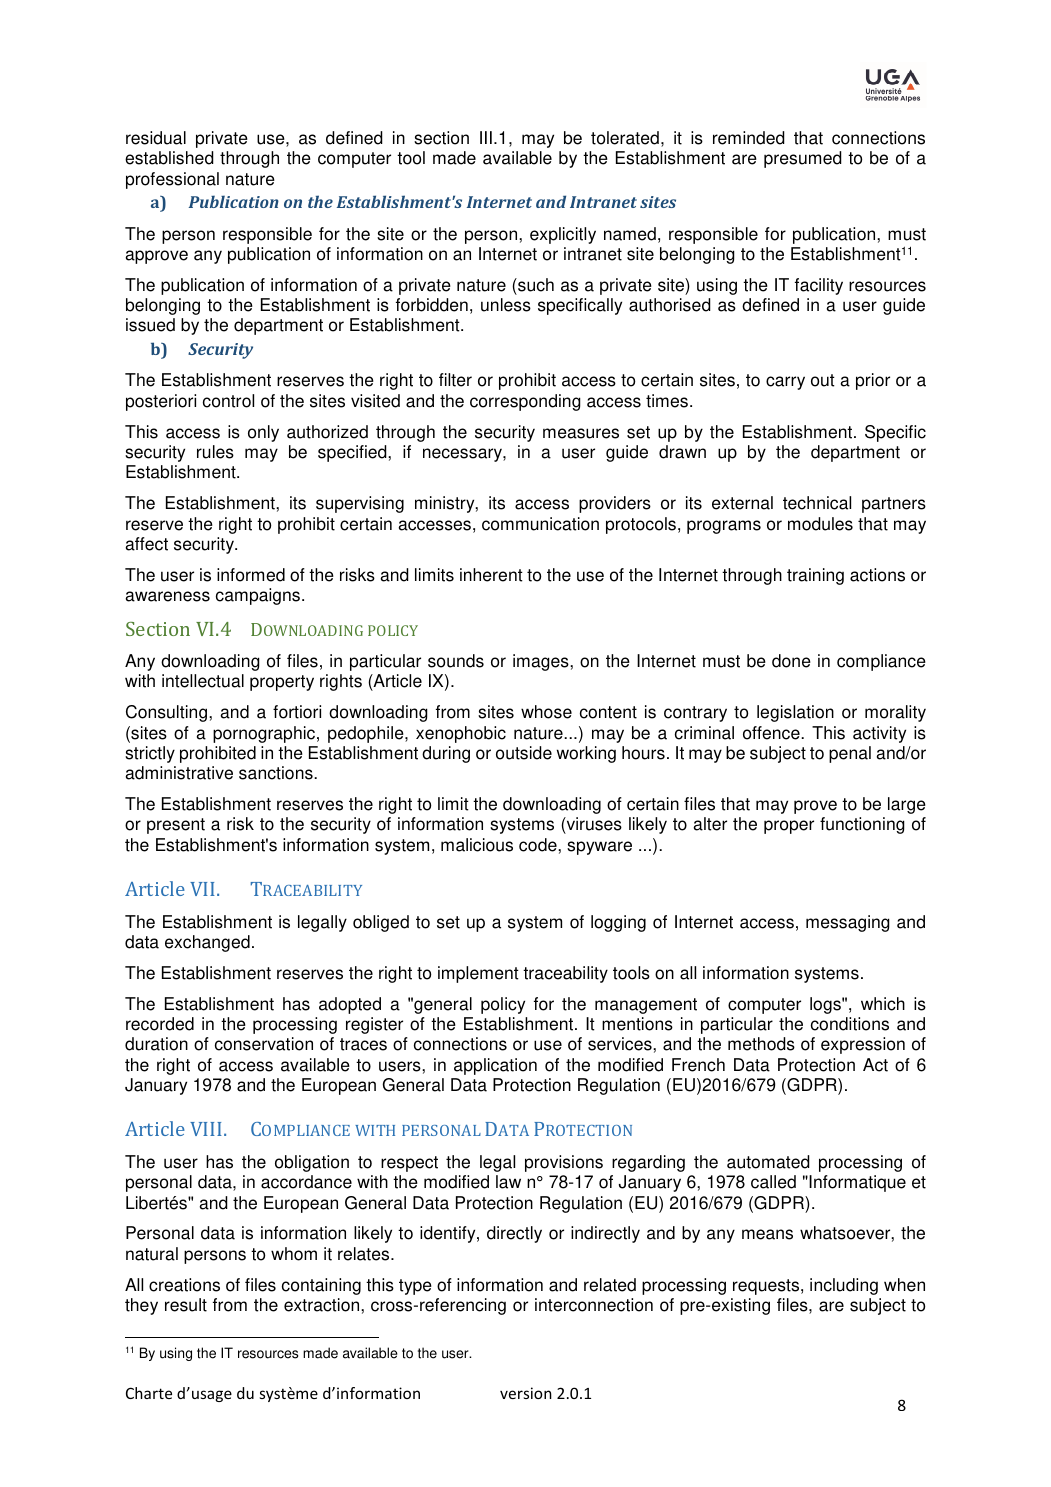  Describe the element at coordinates (817, 503) in the document. I see `technical` at that location.
